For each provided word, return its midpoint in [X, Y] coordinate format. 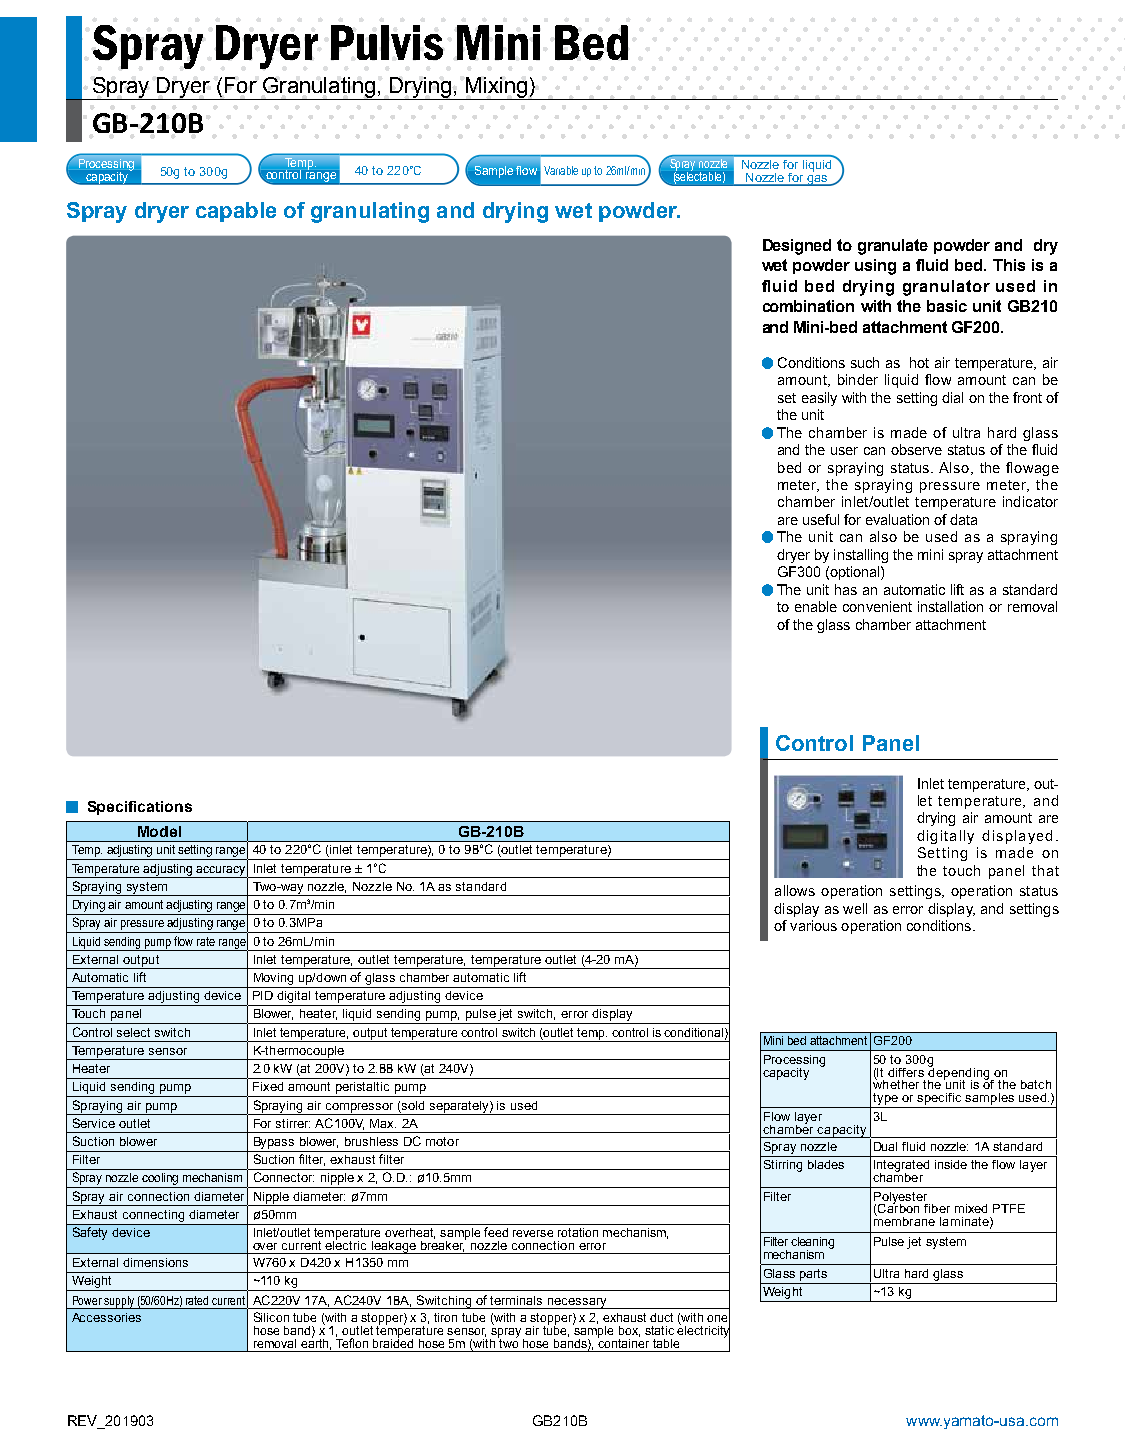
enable [816, 606]
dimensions [155, 1262]
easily [819, 399]
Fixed [268, 1086]
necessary [577, 1303]
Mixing [496, 88]
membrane [904, 1220]
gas [817, 180]
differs [906, 1072]
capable [236, 212]
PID [263, 995]
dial [952, 397]
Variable [561, 170]
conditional [693, 1032]
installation [950, 606]
